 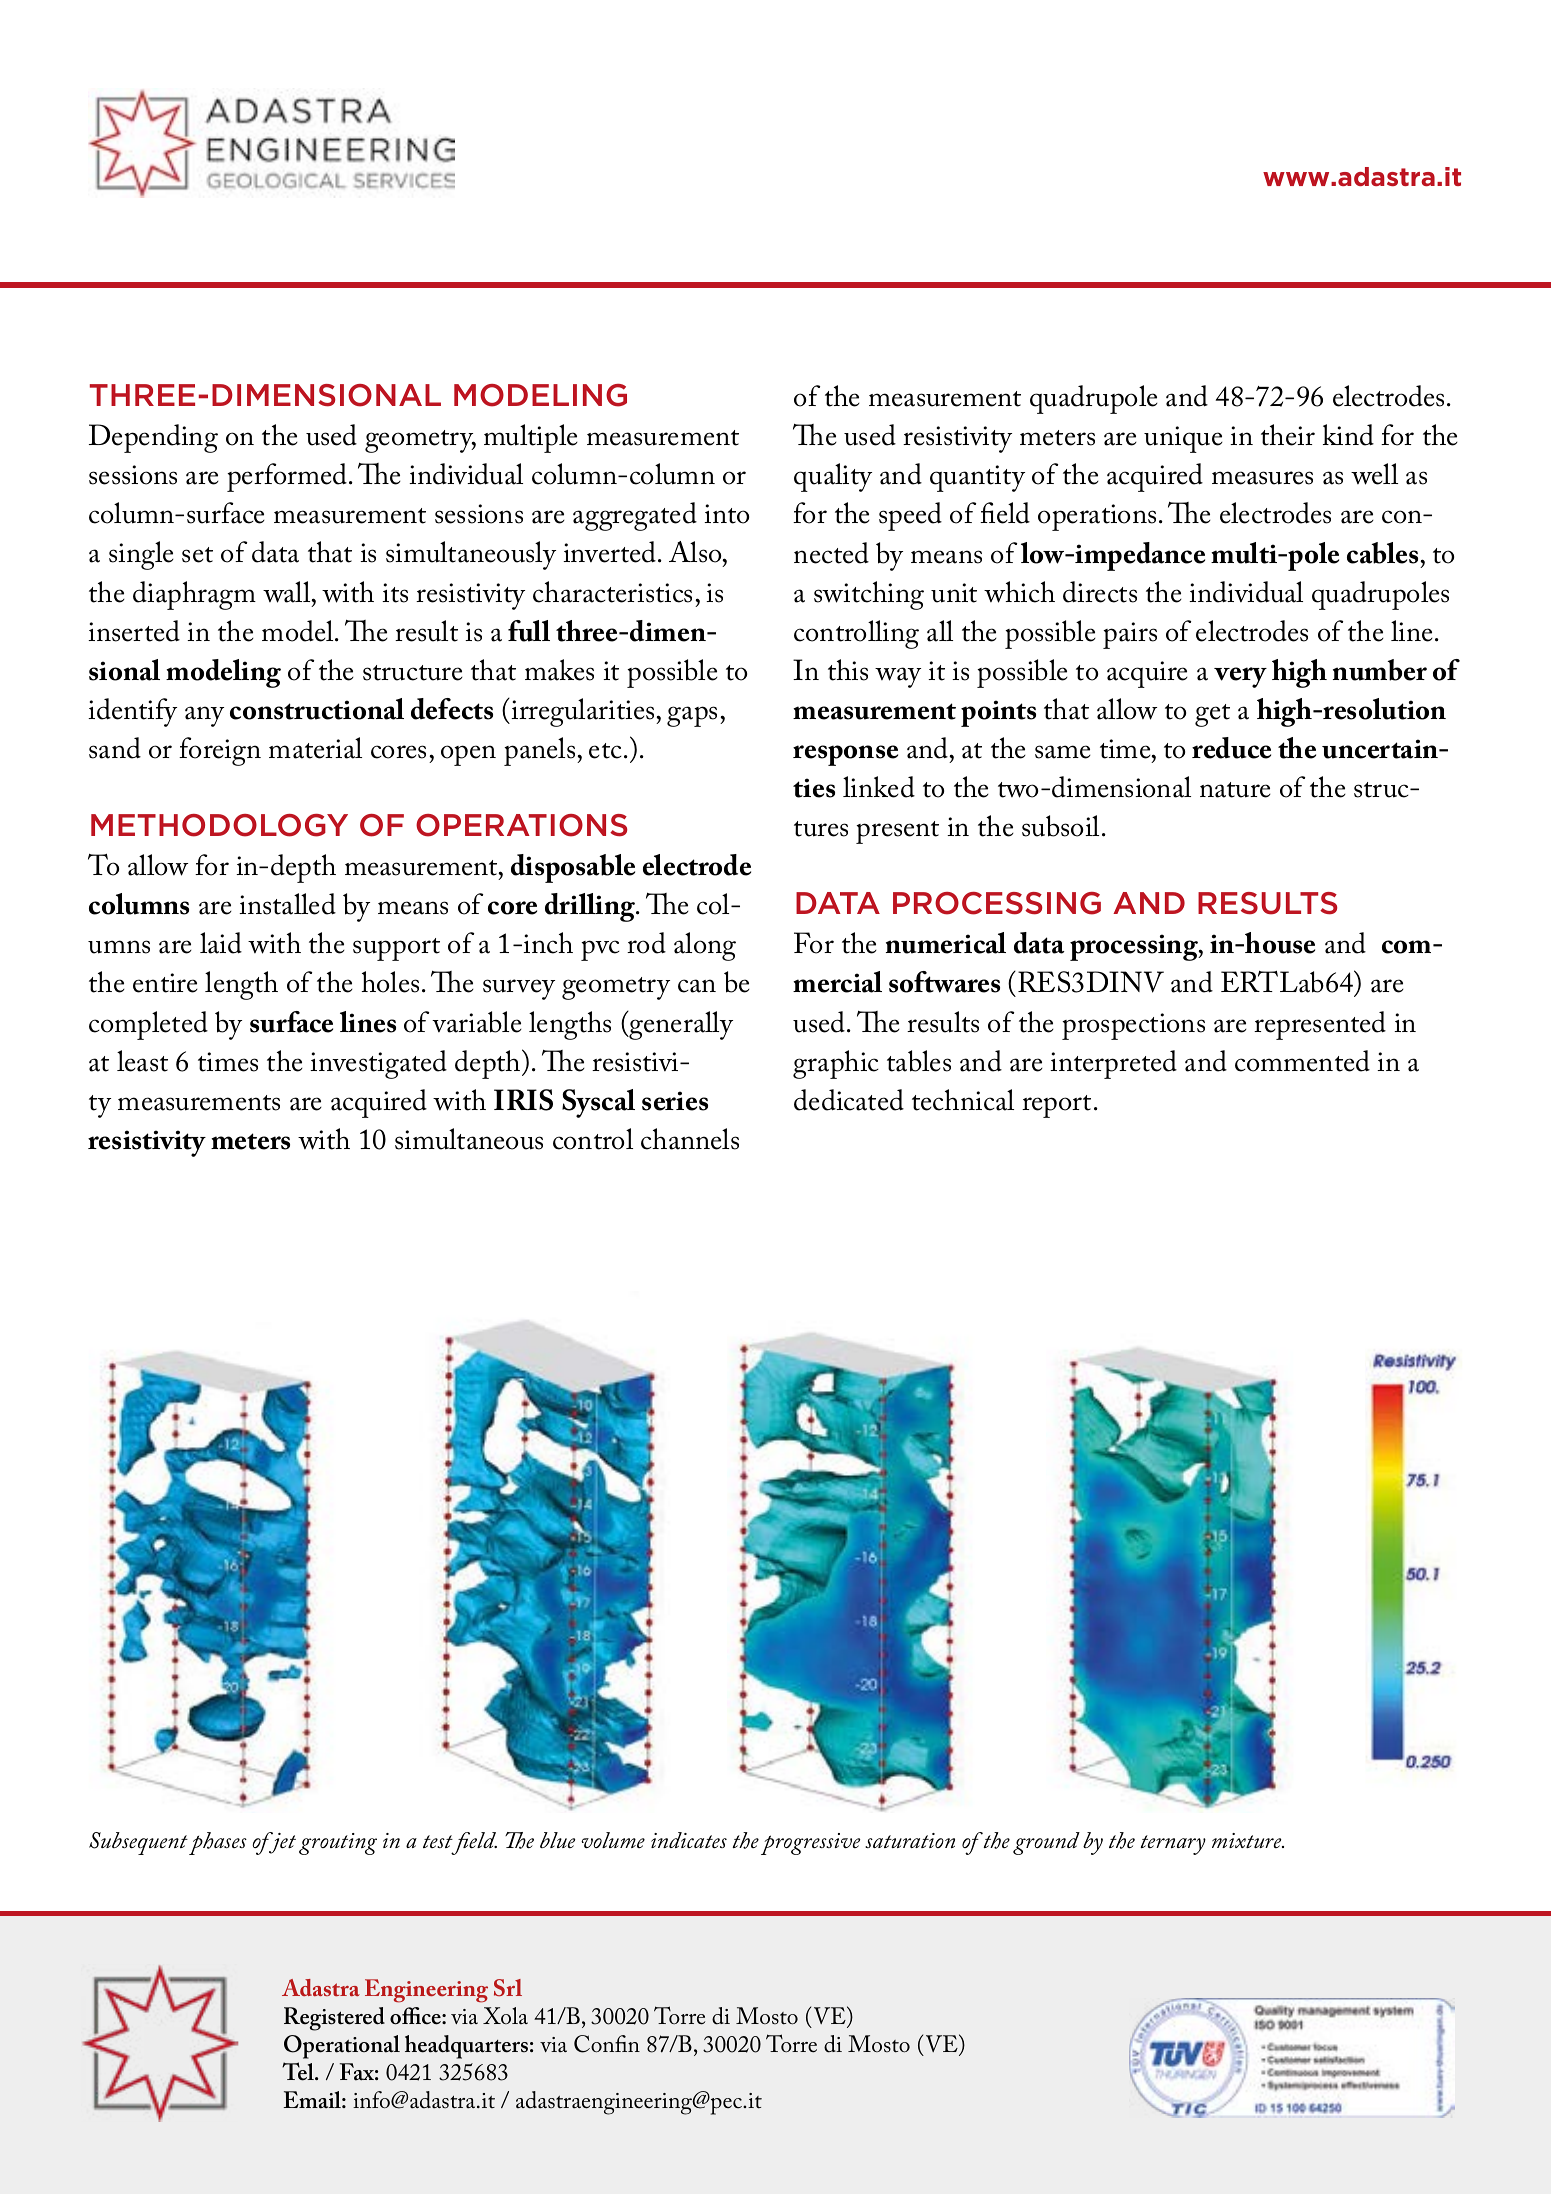 I want to click on investigated, so click(x=378, y=1064).
